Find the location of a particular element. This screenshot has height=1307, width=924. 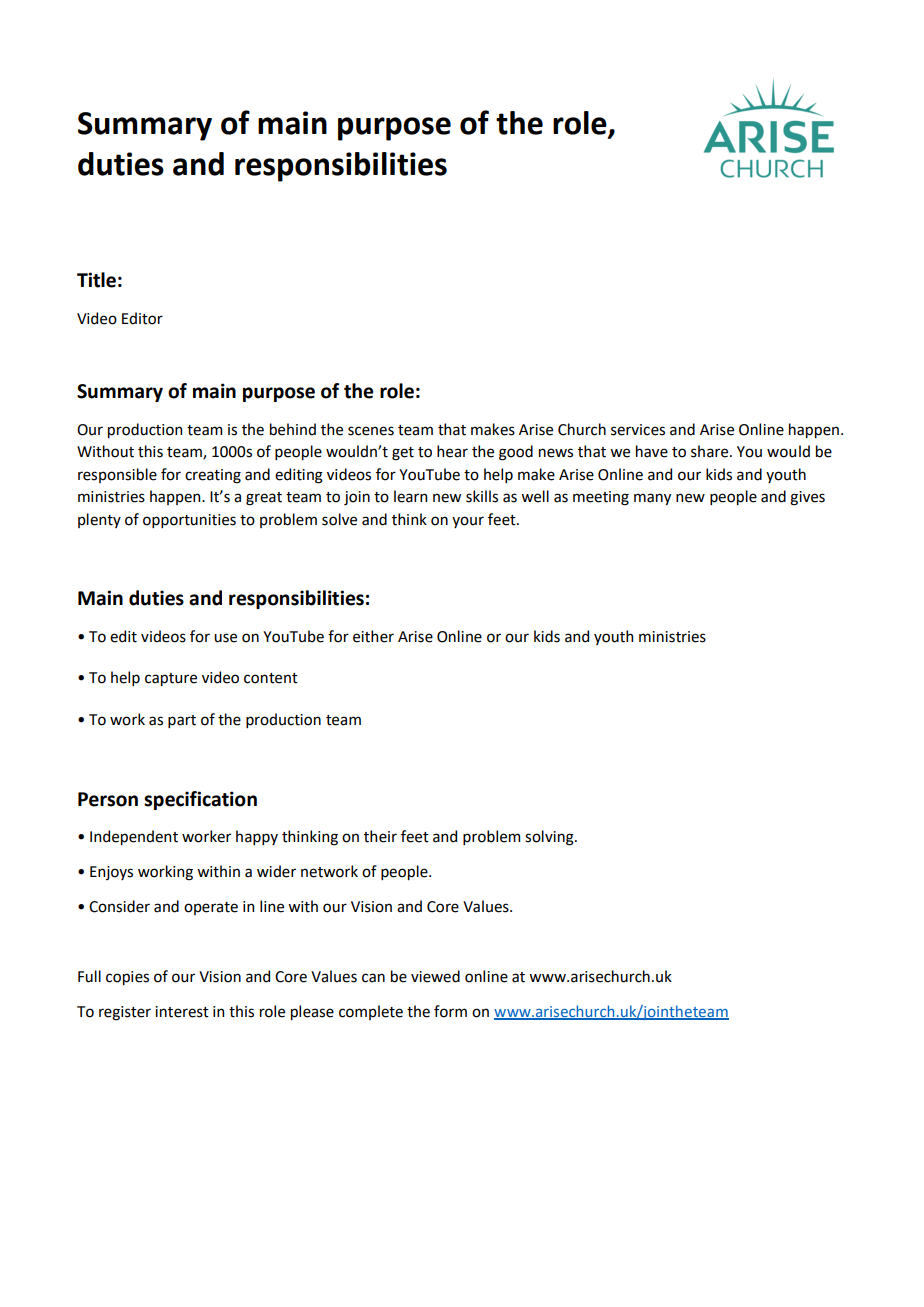

scenes is located at coordinates (371, 431).
